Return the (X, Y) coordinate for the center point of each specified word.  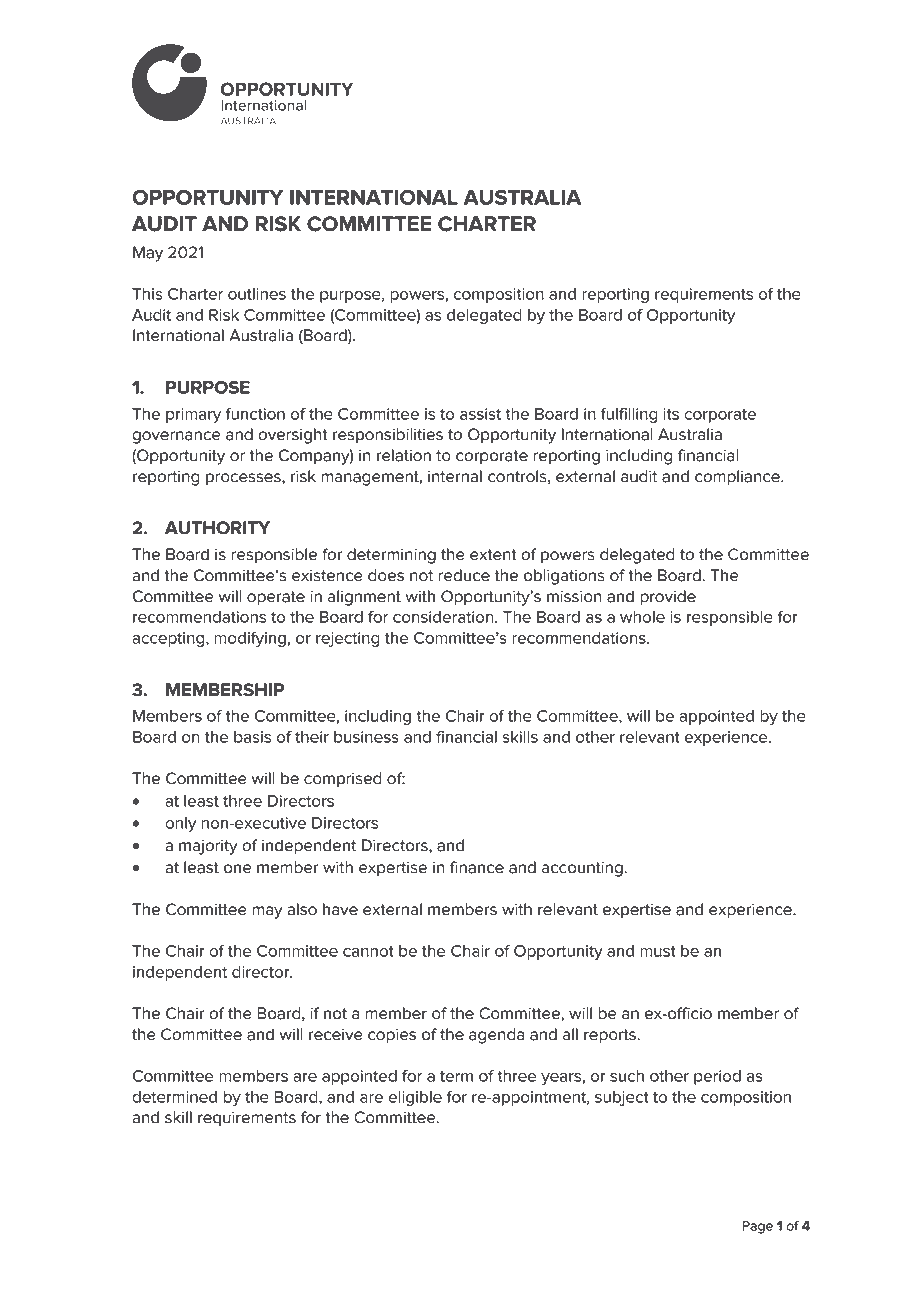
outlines (257, 294)
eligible (415, 1098)
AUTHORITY (217, 528)
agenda (496, 1036)
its (671, 414)
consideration (444, 617)
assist (480, 414)
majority (208, 847)
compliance (738, 478)
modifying (250, 639)
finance (477, 867)
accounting (583, 869)
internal (455, 476)
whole (642, 617)
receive (336, 1035)
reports (611, 1036)
